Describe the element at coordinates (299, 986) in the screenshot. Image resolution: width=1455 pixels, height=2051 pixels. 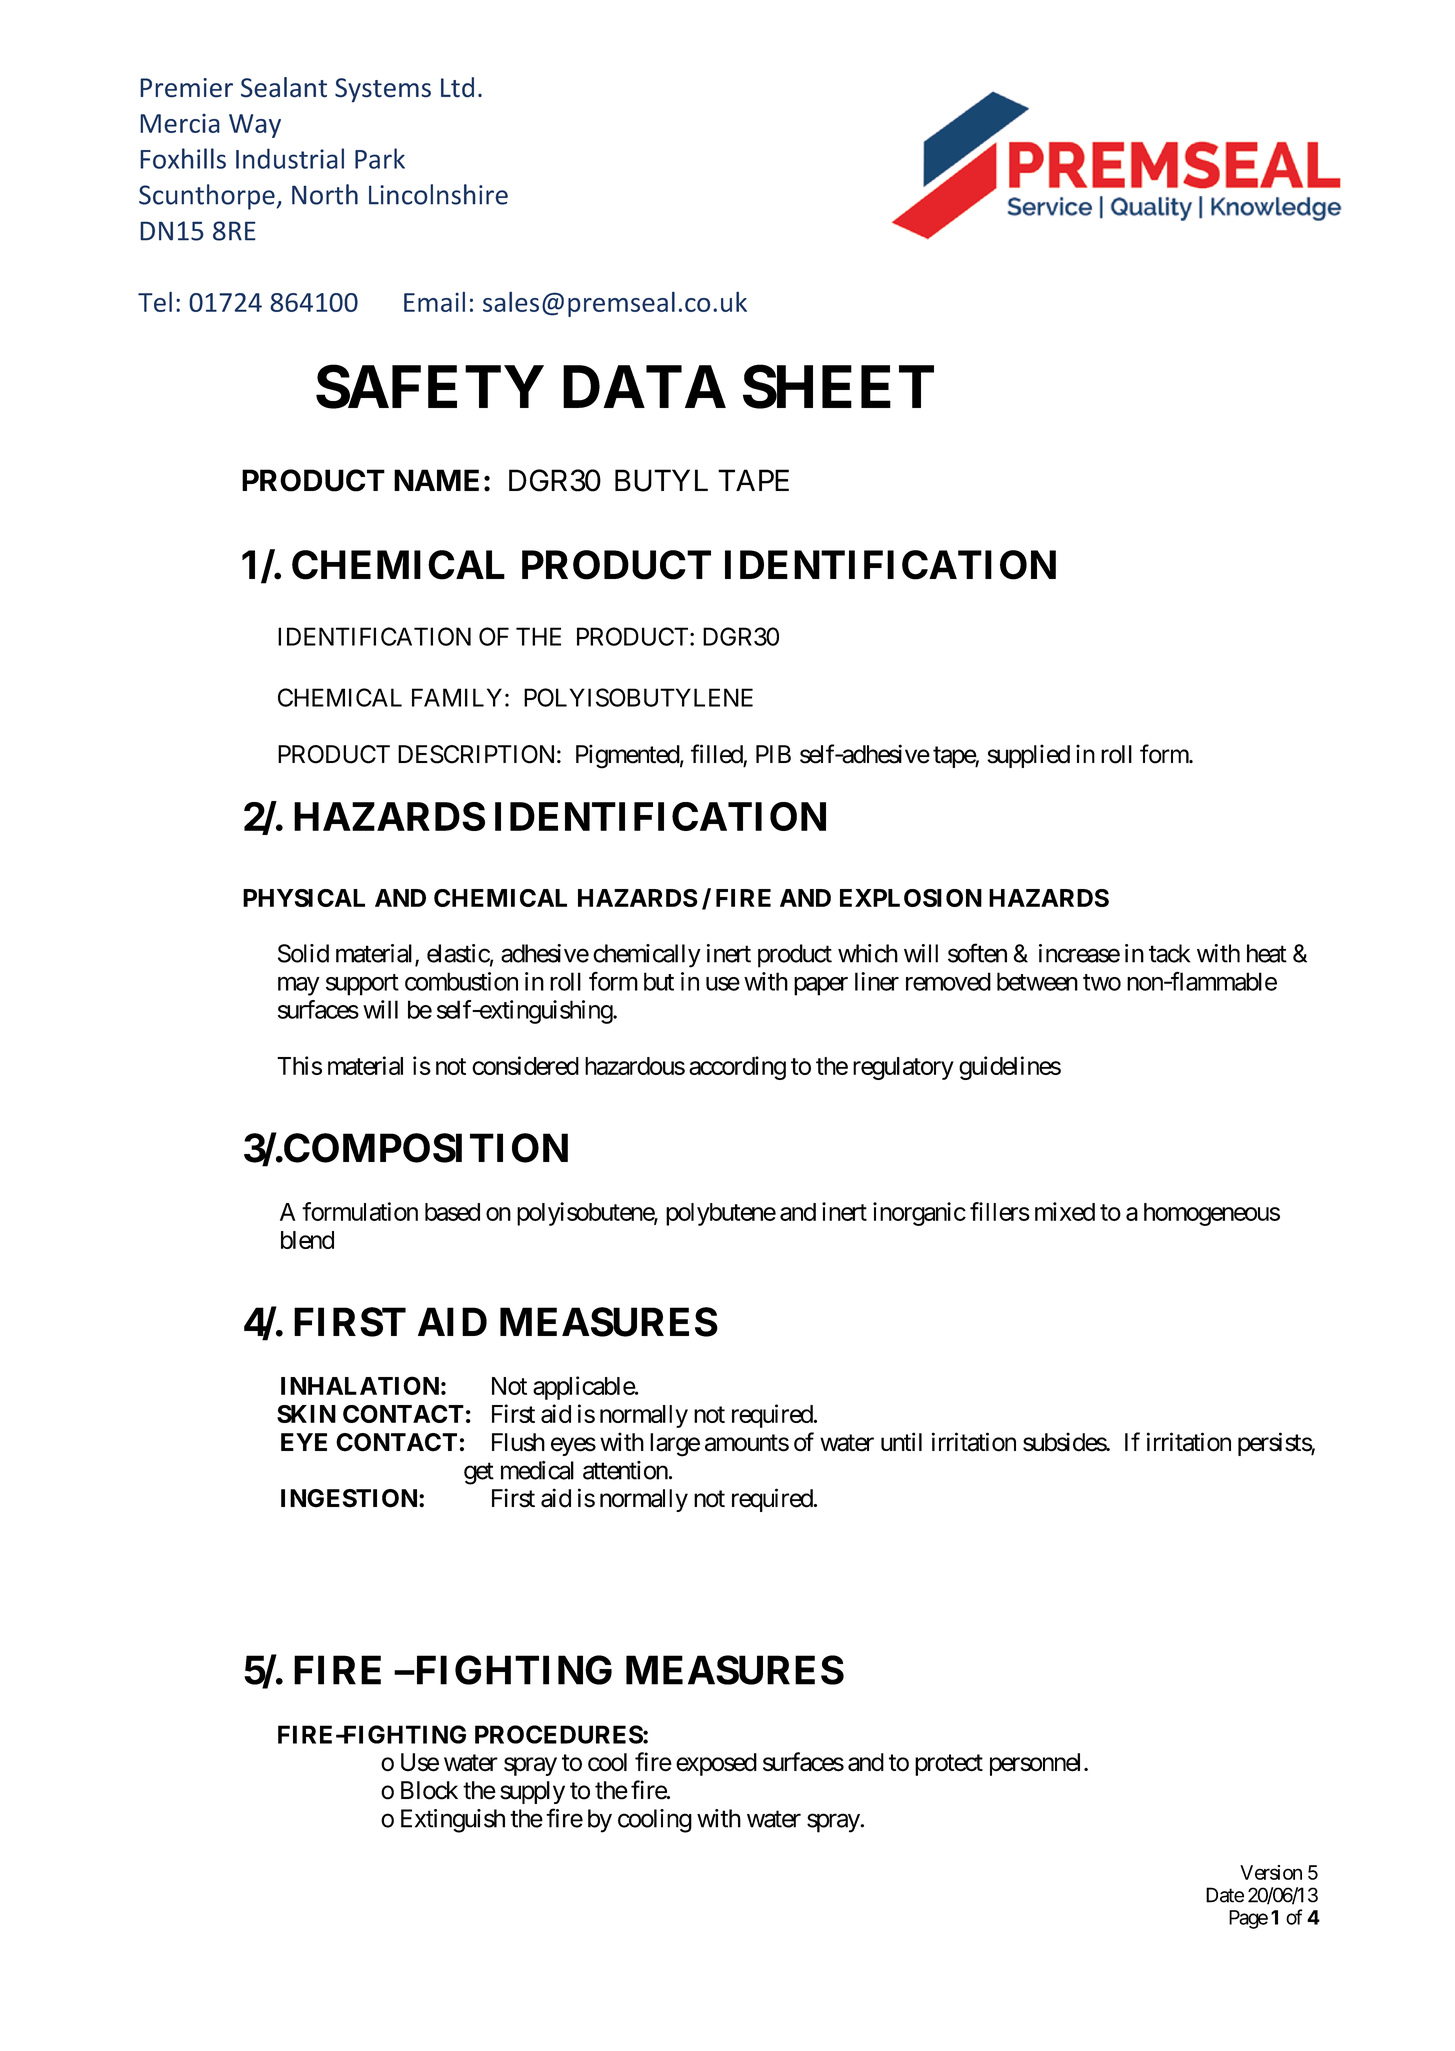
I see `may` at that location.
